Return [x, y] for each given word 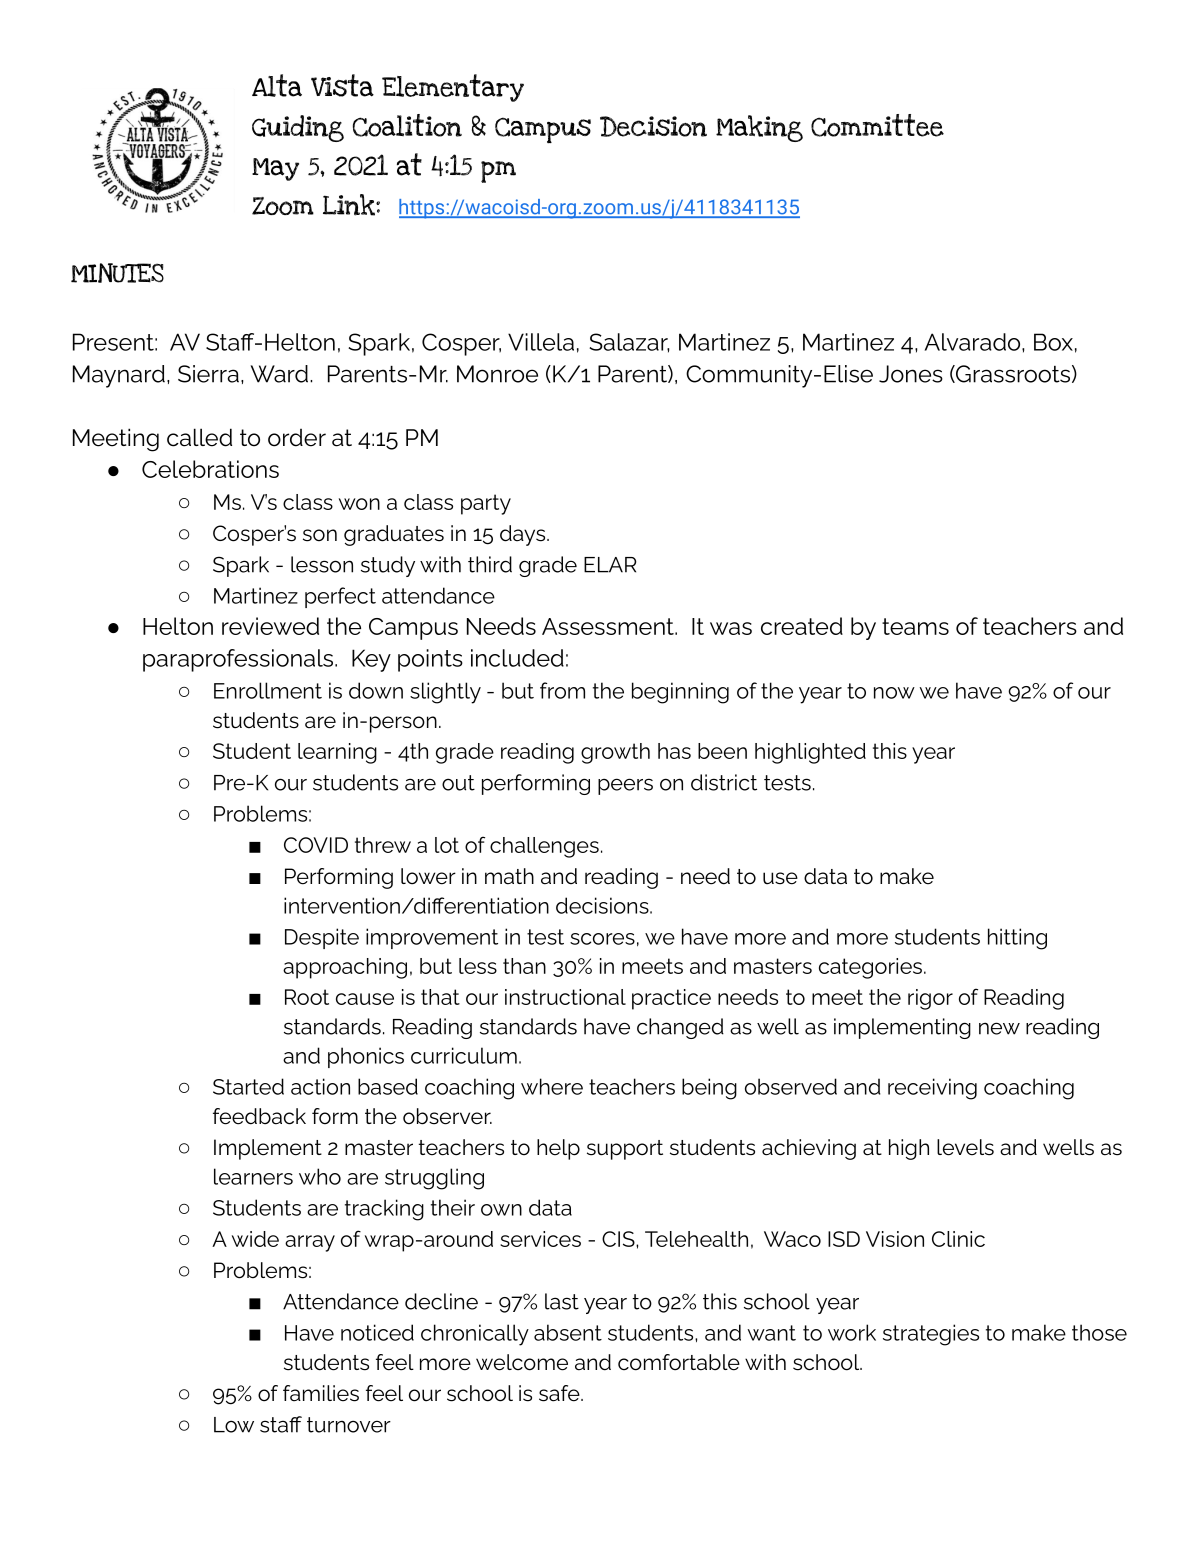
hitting [1017, 939]
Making [759, 128]
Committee [877, 125]
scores [602, 939]
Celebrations [210, 469]
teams [915, 626]
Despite [322, 938]
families [321, 1393]
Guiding [298, 128]
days [524, 535]
